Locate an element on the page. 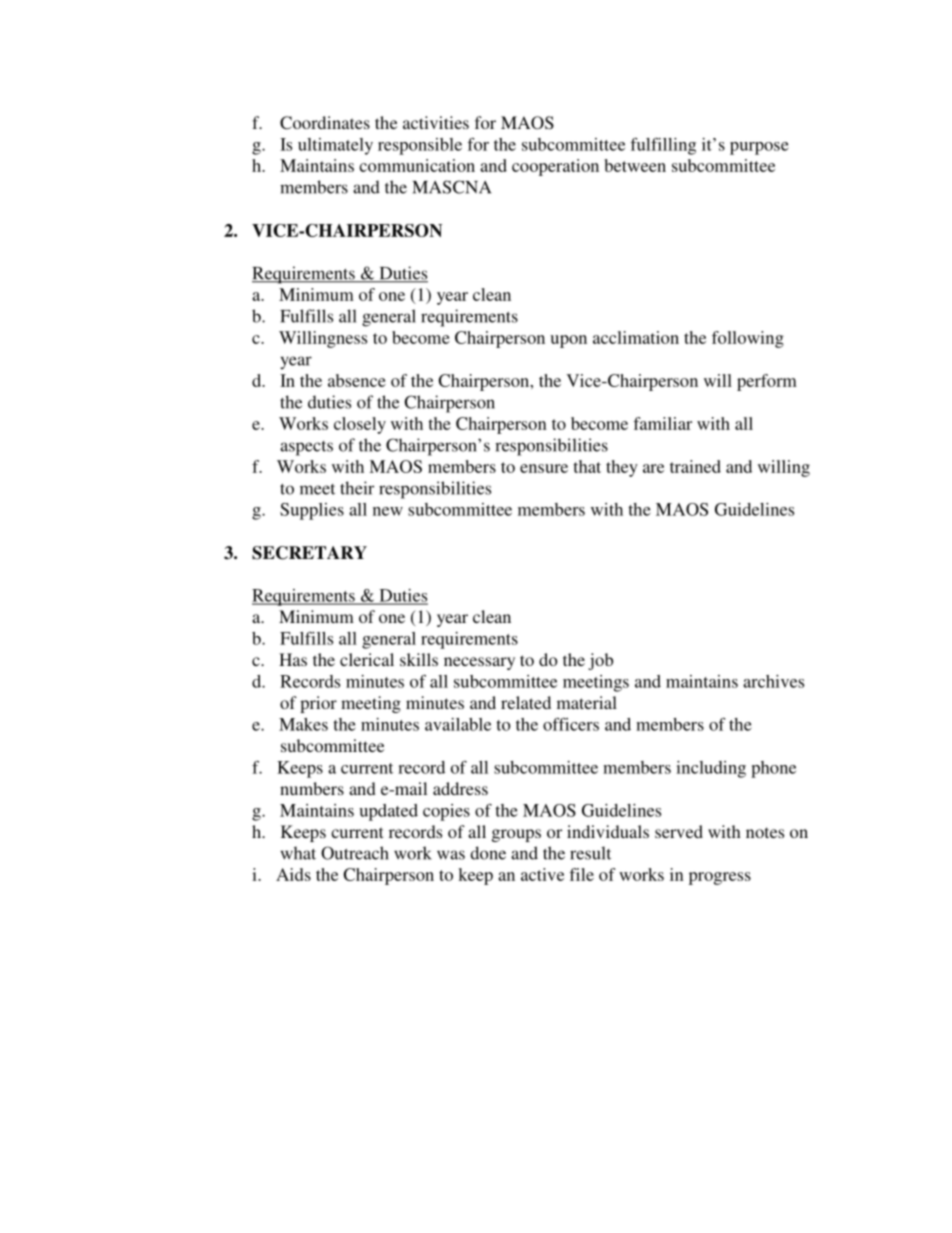 This image has height=1233, width=952. clerical is located at coordinates (367, 659).
